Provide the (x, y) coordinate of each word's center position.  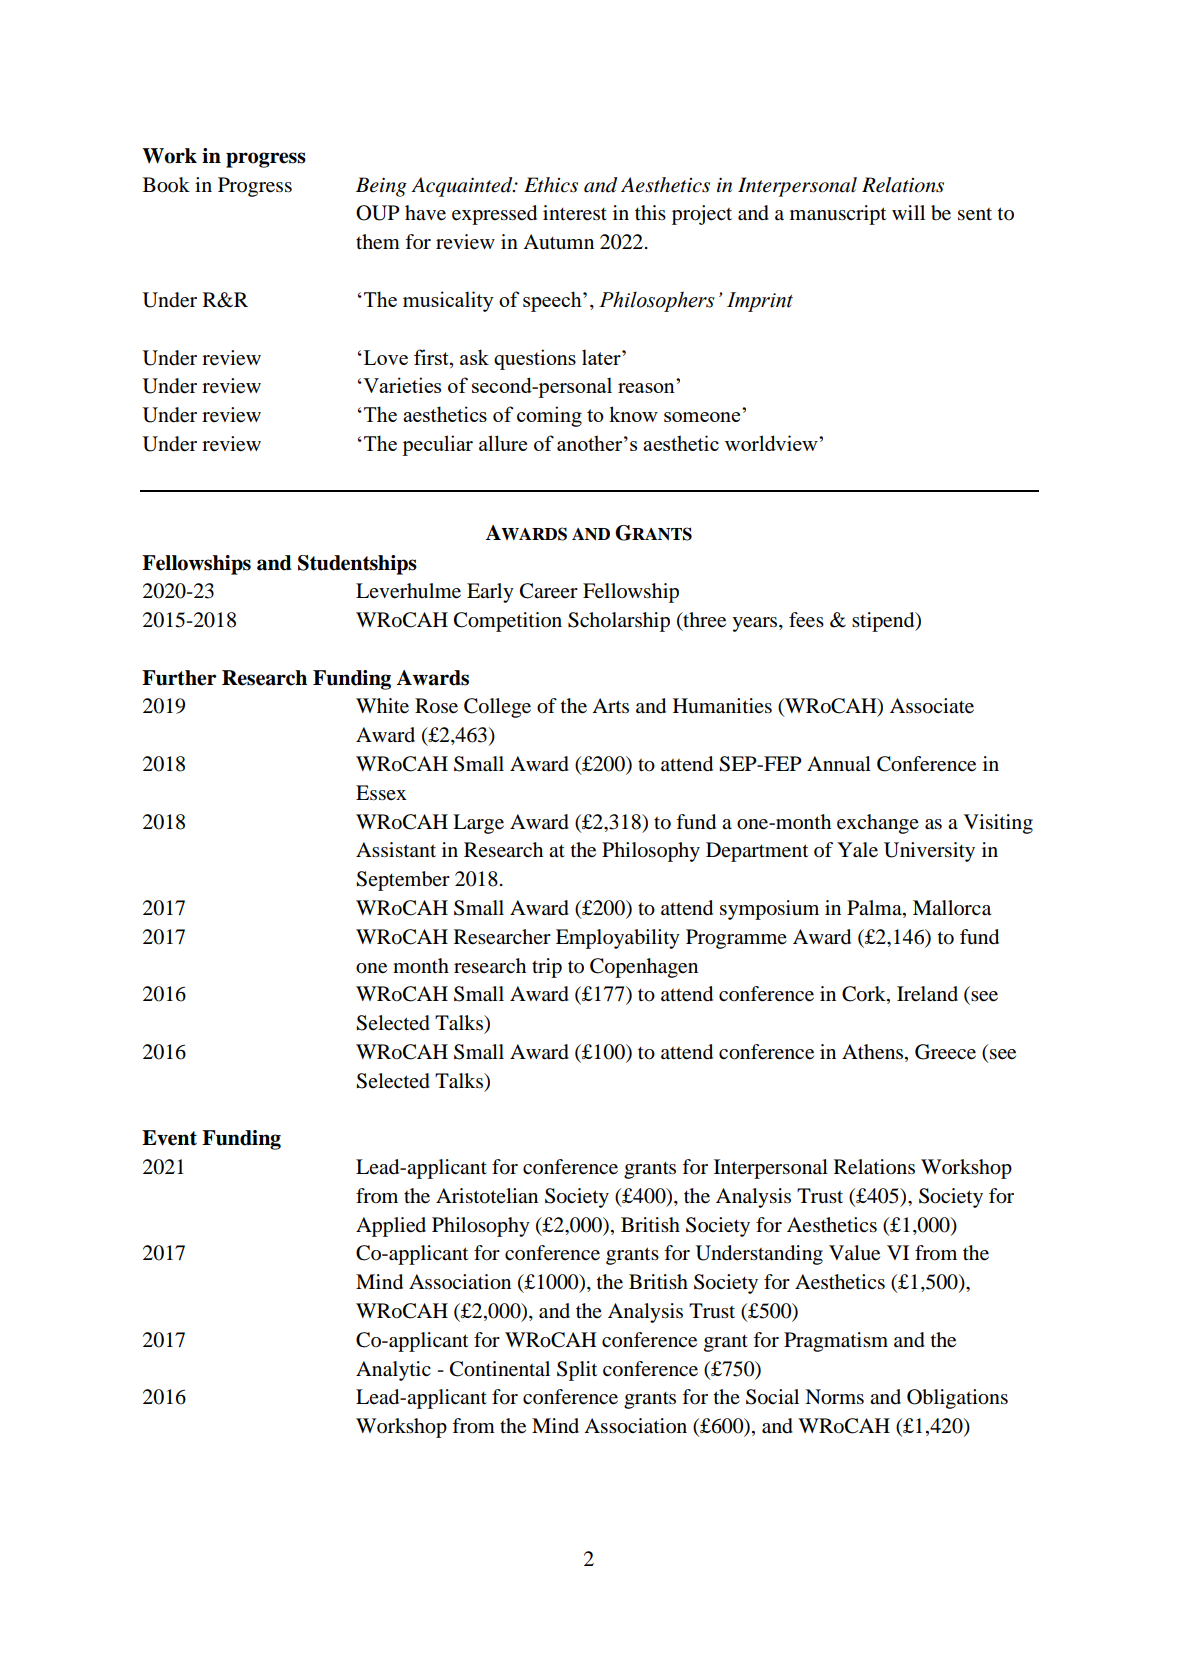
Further (179, 678)
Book (166, 185)
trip (547, 968)
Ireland (927, 994)
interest (575, 213)
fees (806, 620)
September (403, 881)
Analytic (393, 1371)
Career (549, 591)
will (908, 212)
